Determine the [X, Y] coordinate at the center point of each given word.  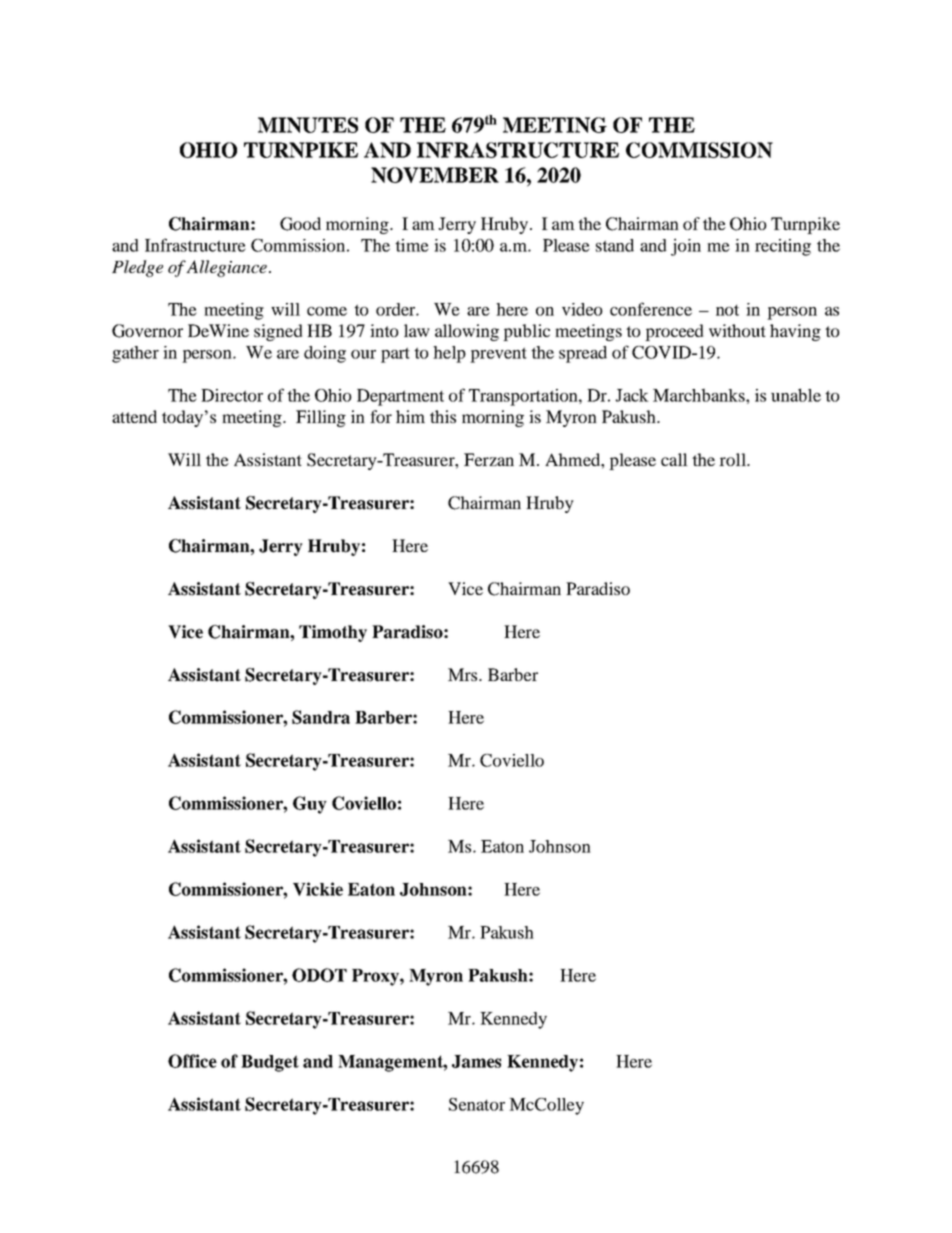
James [476, 1061]
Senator [477, 1104]
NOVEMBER [435, 175]
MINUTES [308, 125]
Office [192, 1061]
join [686, 247]
